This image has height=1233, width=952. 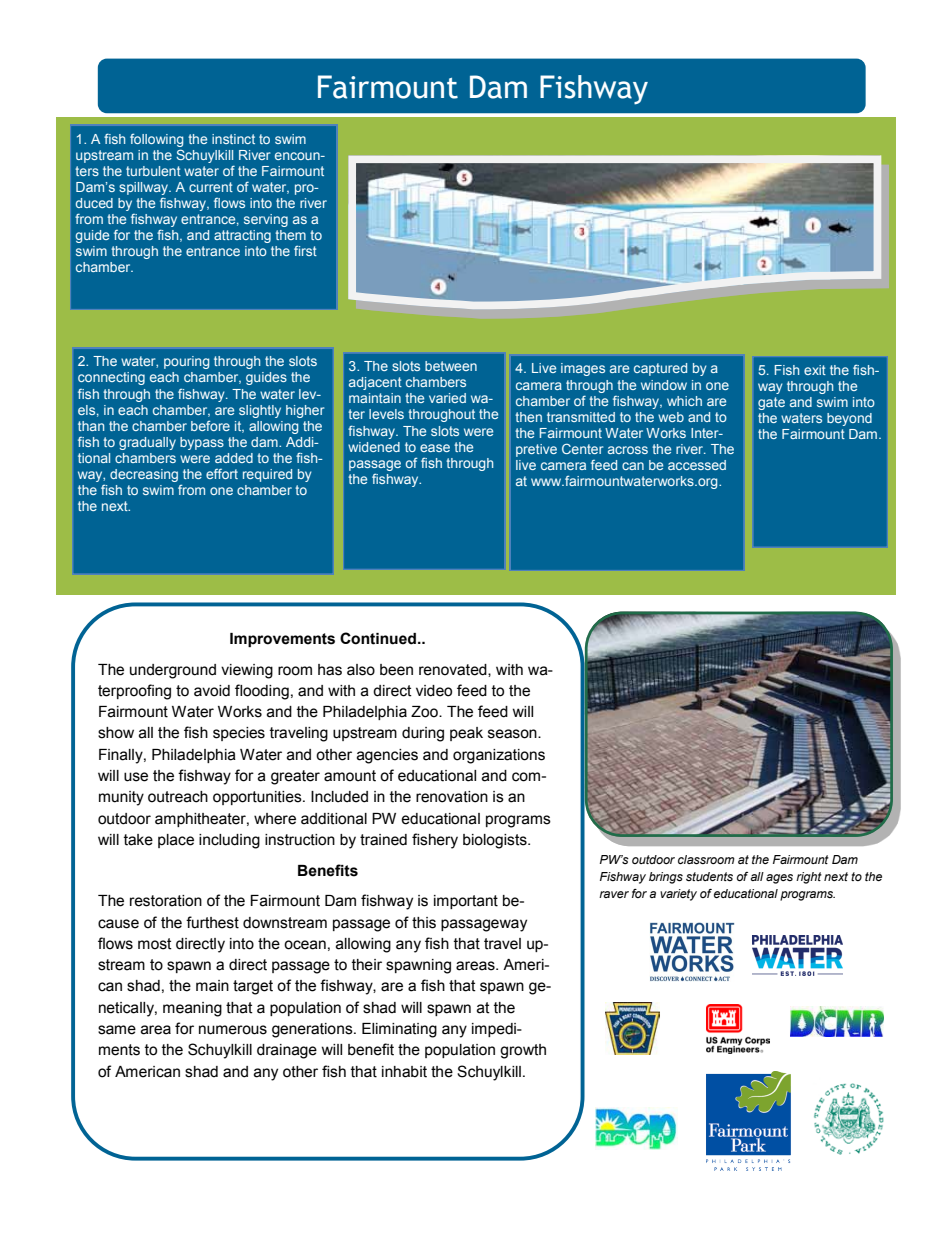 I want to click on turbulent, so click(x=153, y=171).
